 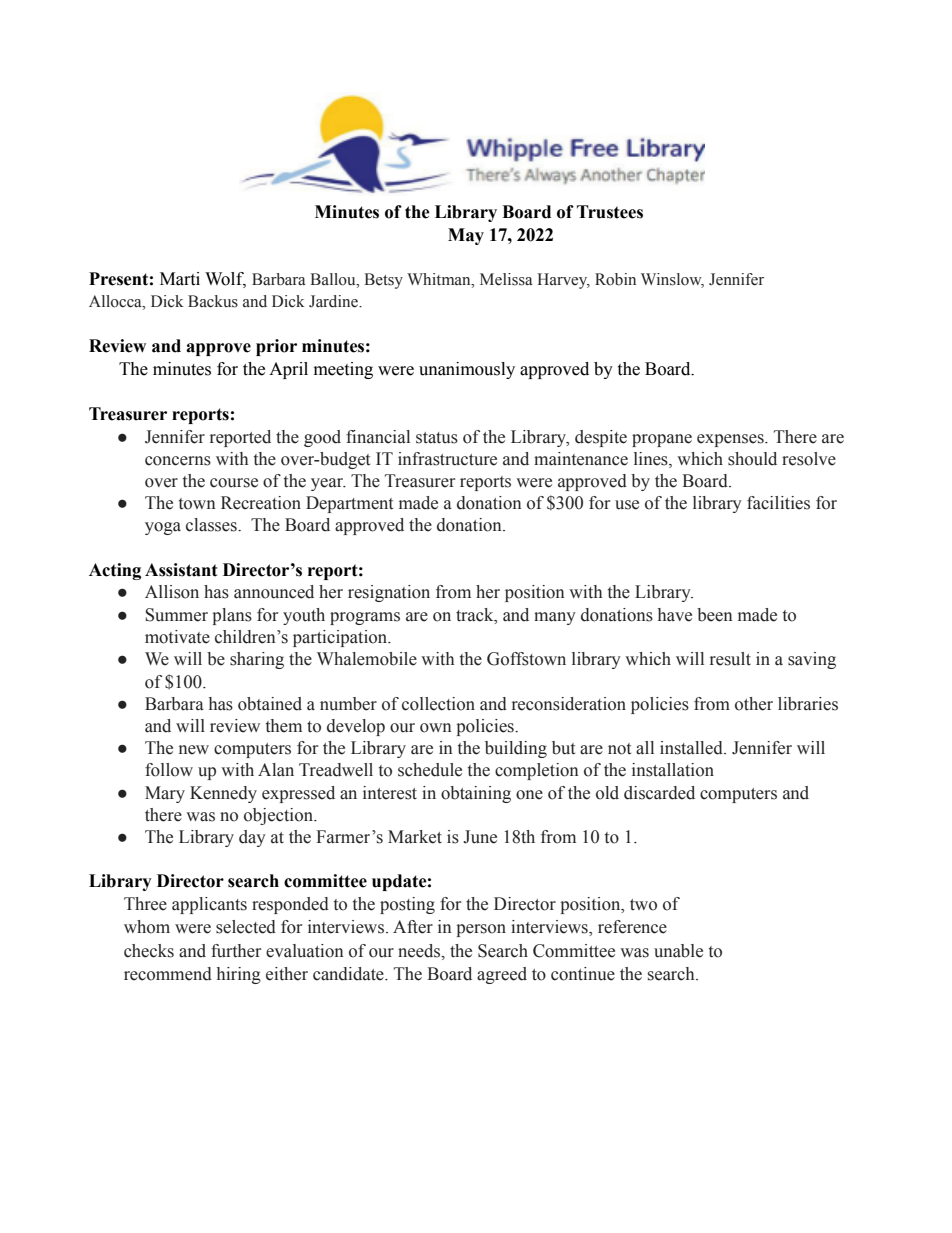 I want to click on expenses, so click(x=731, y=440).
